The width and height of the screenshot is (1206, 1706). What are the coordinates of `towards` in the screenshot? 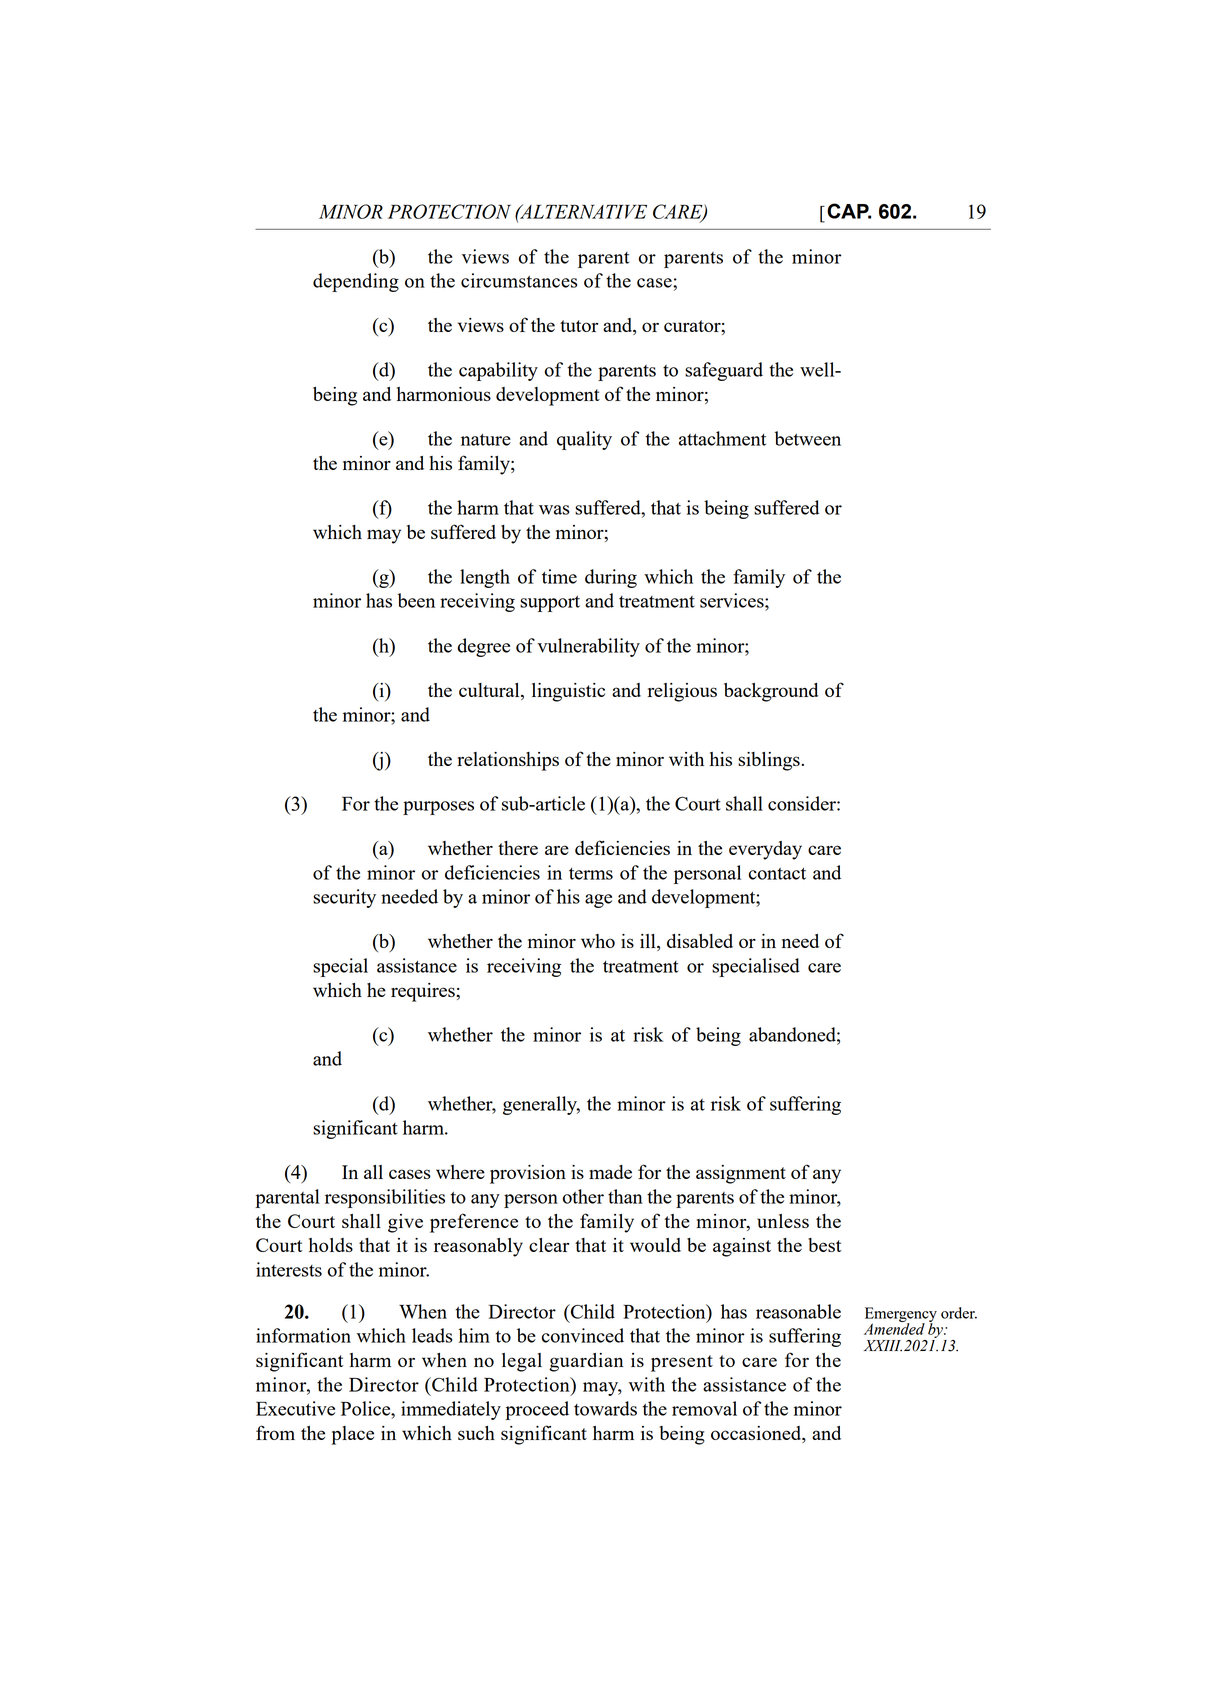 It's located at (605, 1408).
